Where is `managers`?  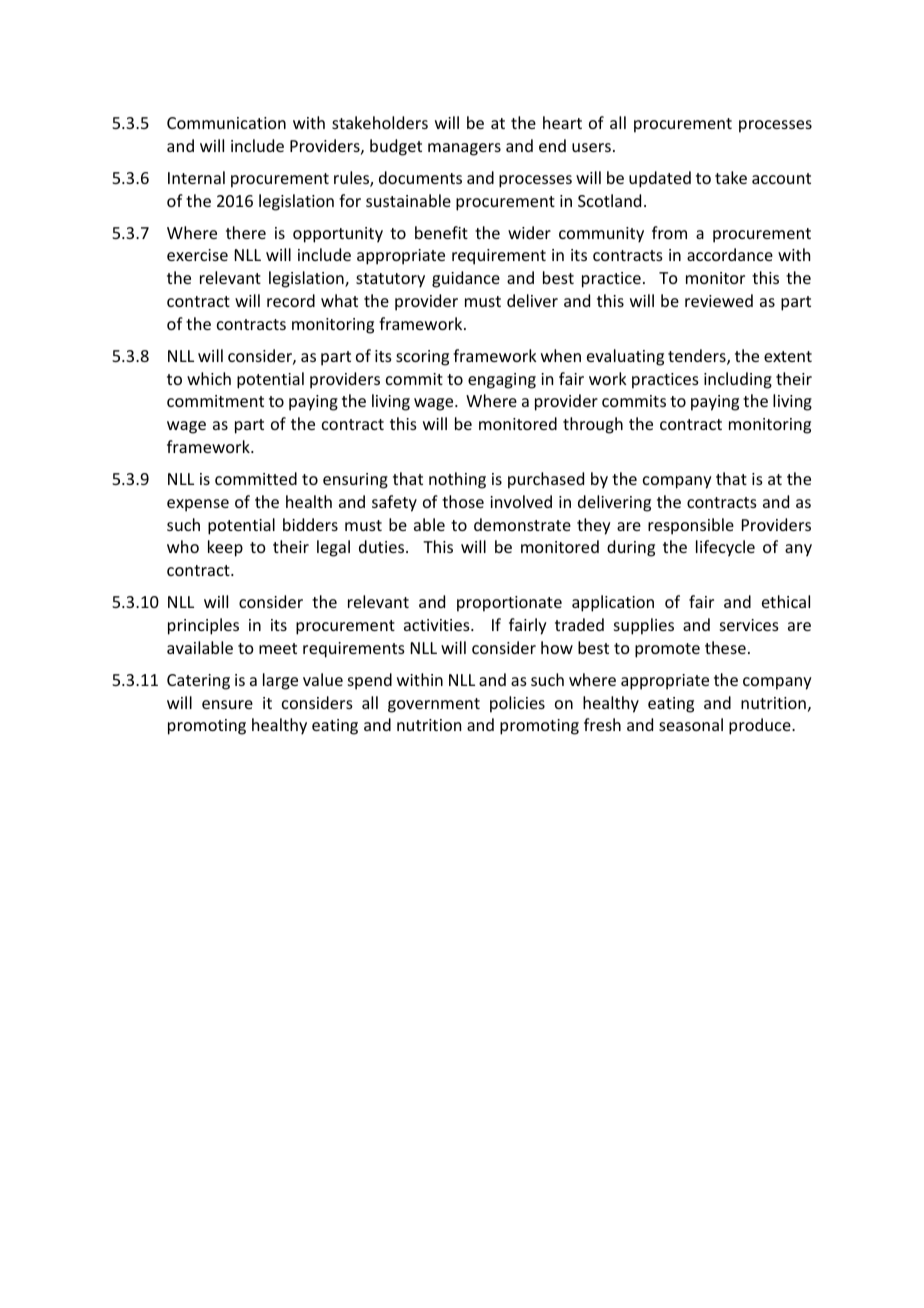 managers is located at coordinates (464, 149).
